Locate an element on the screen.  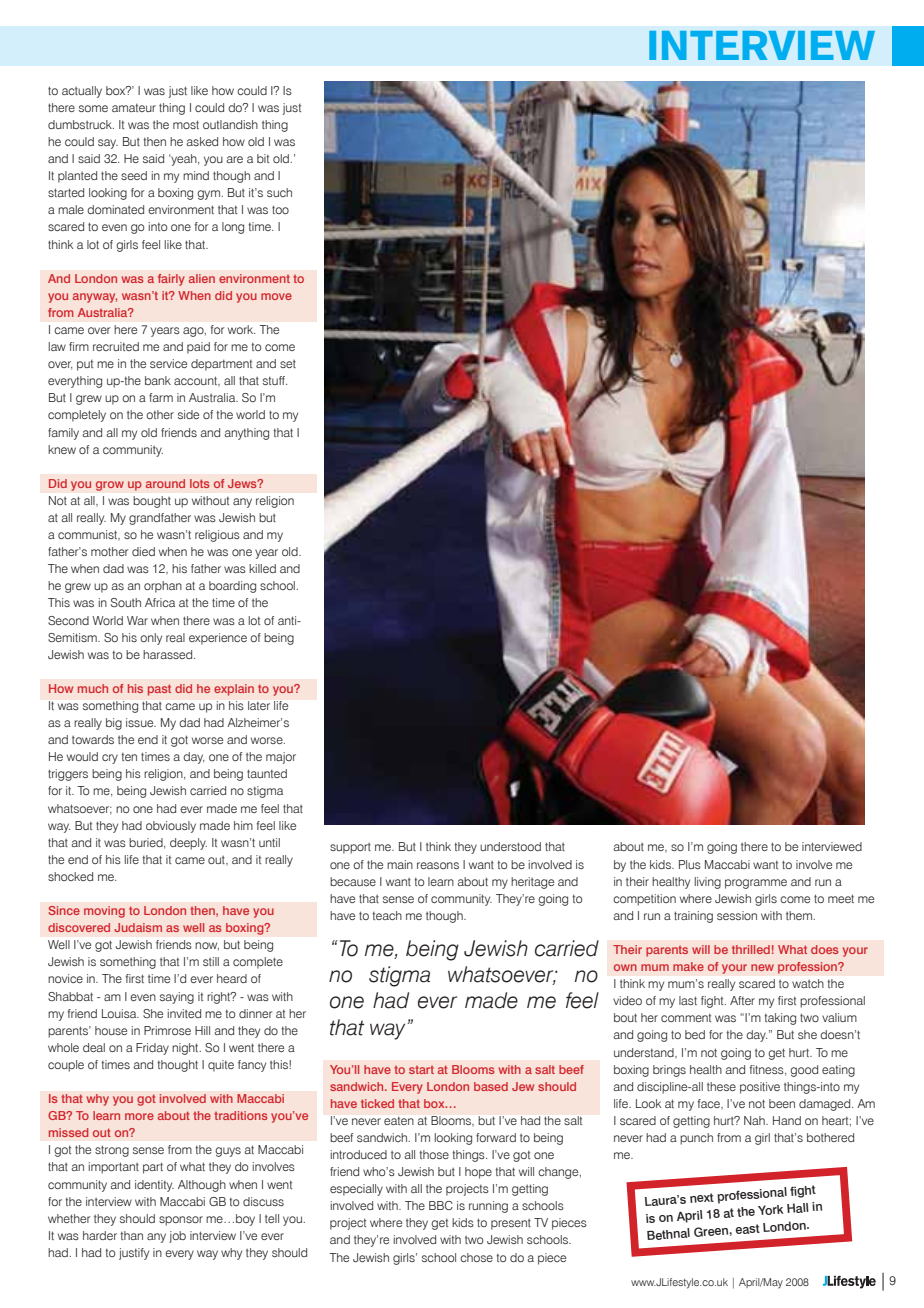
later is located at coordinates (259, 705).
